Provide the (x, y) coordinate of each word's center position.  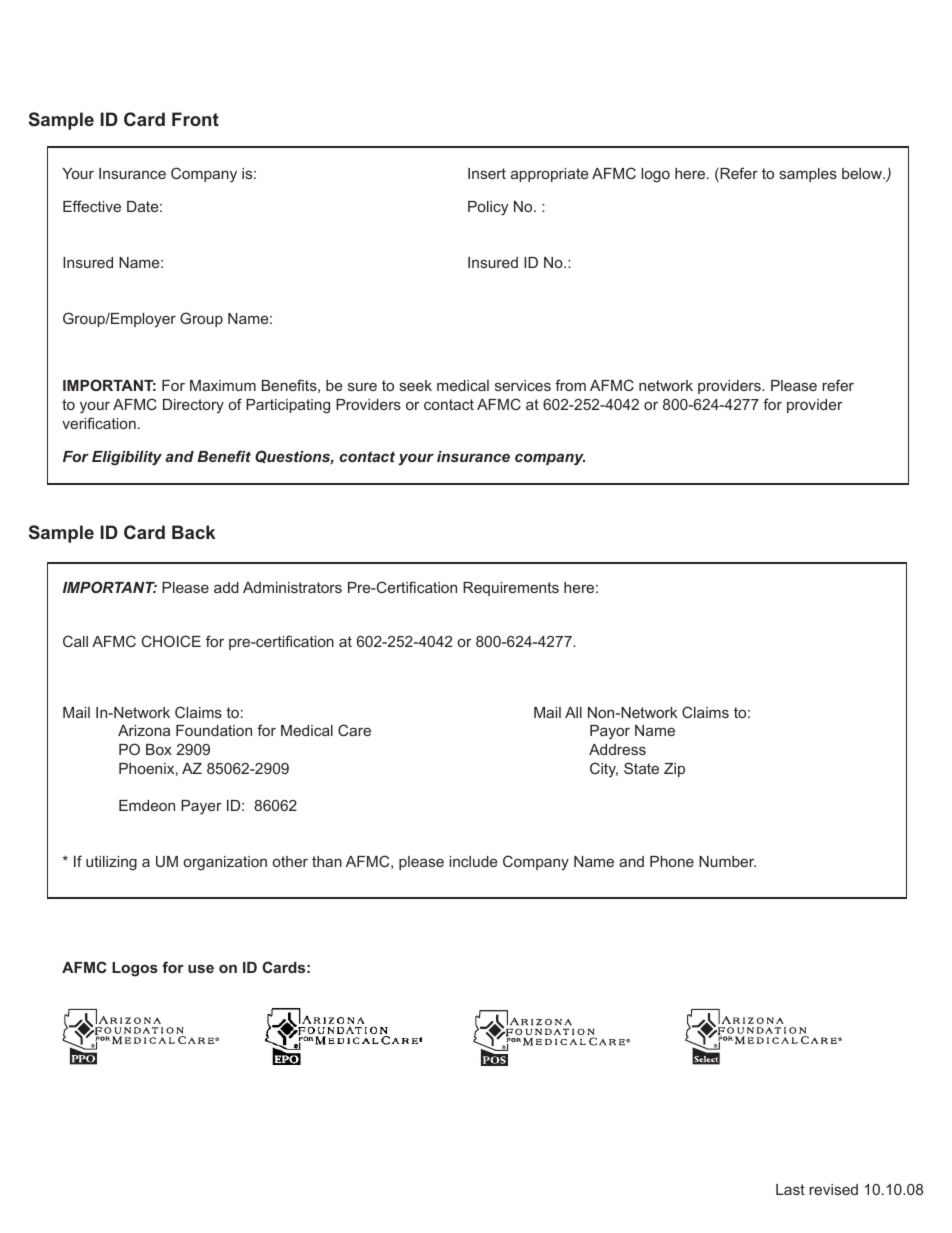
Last (790, 1189)
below (863, 173)
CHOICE (171, 641)
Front (195, 119)
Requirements (511, 589)
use (201, 969)
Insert (487, 173)
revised (833, 1189)
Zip (674, 770)
